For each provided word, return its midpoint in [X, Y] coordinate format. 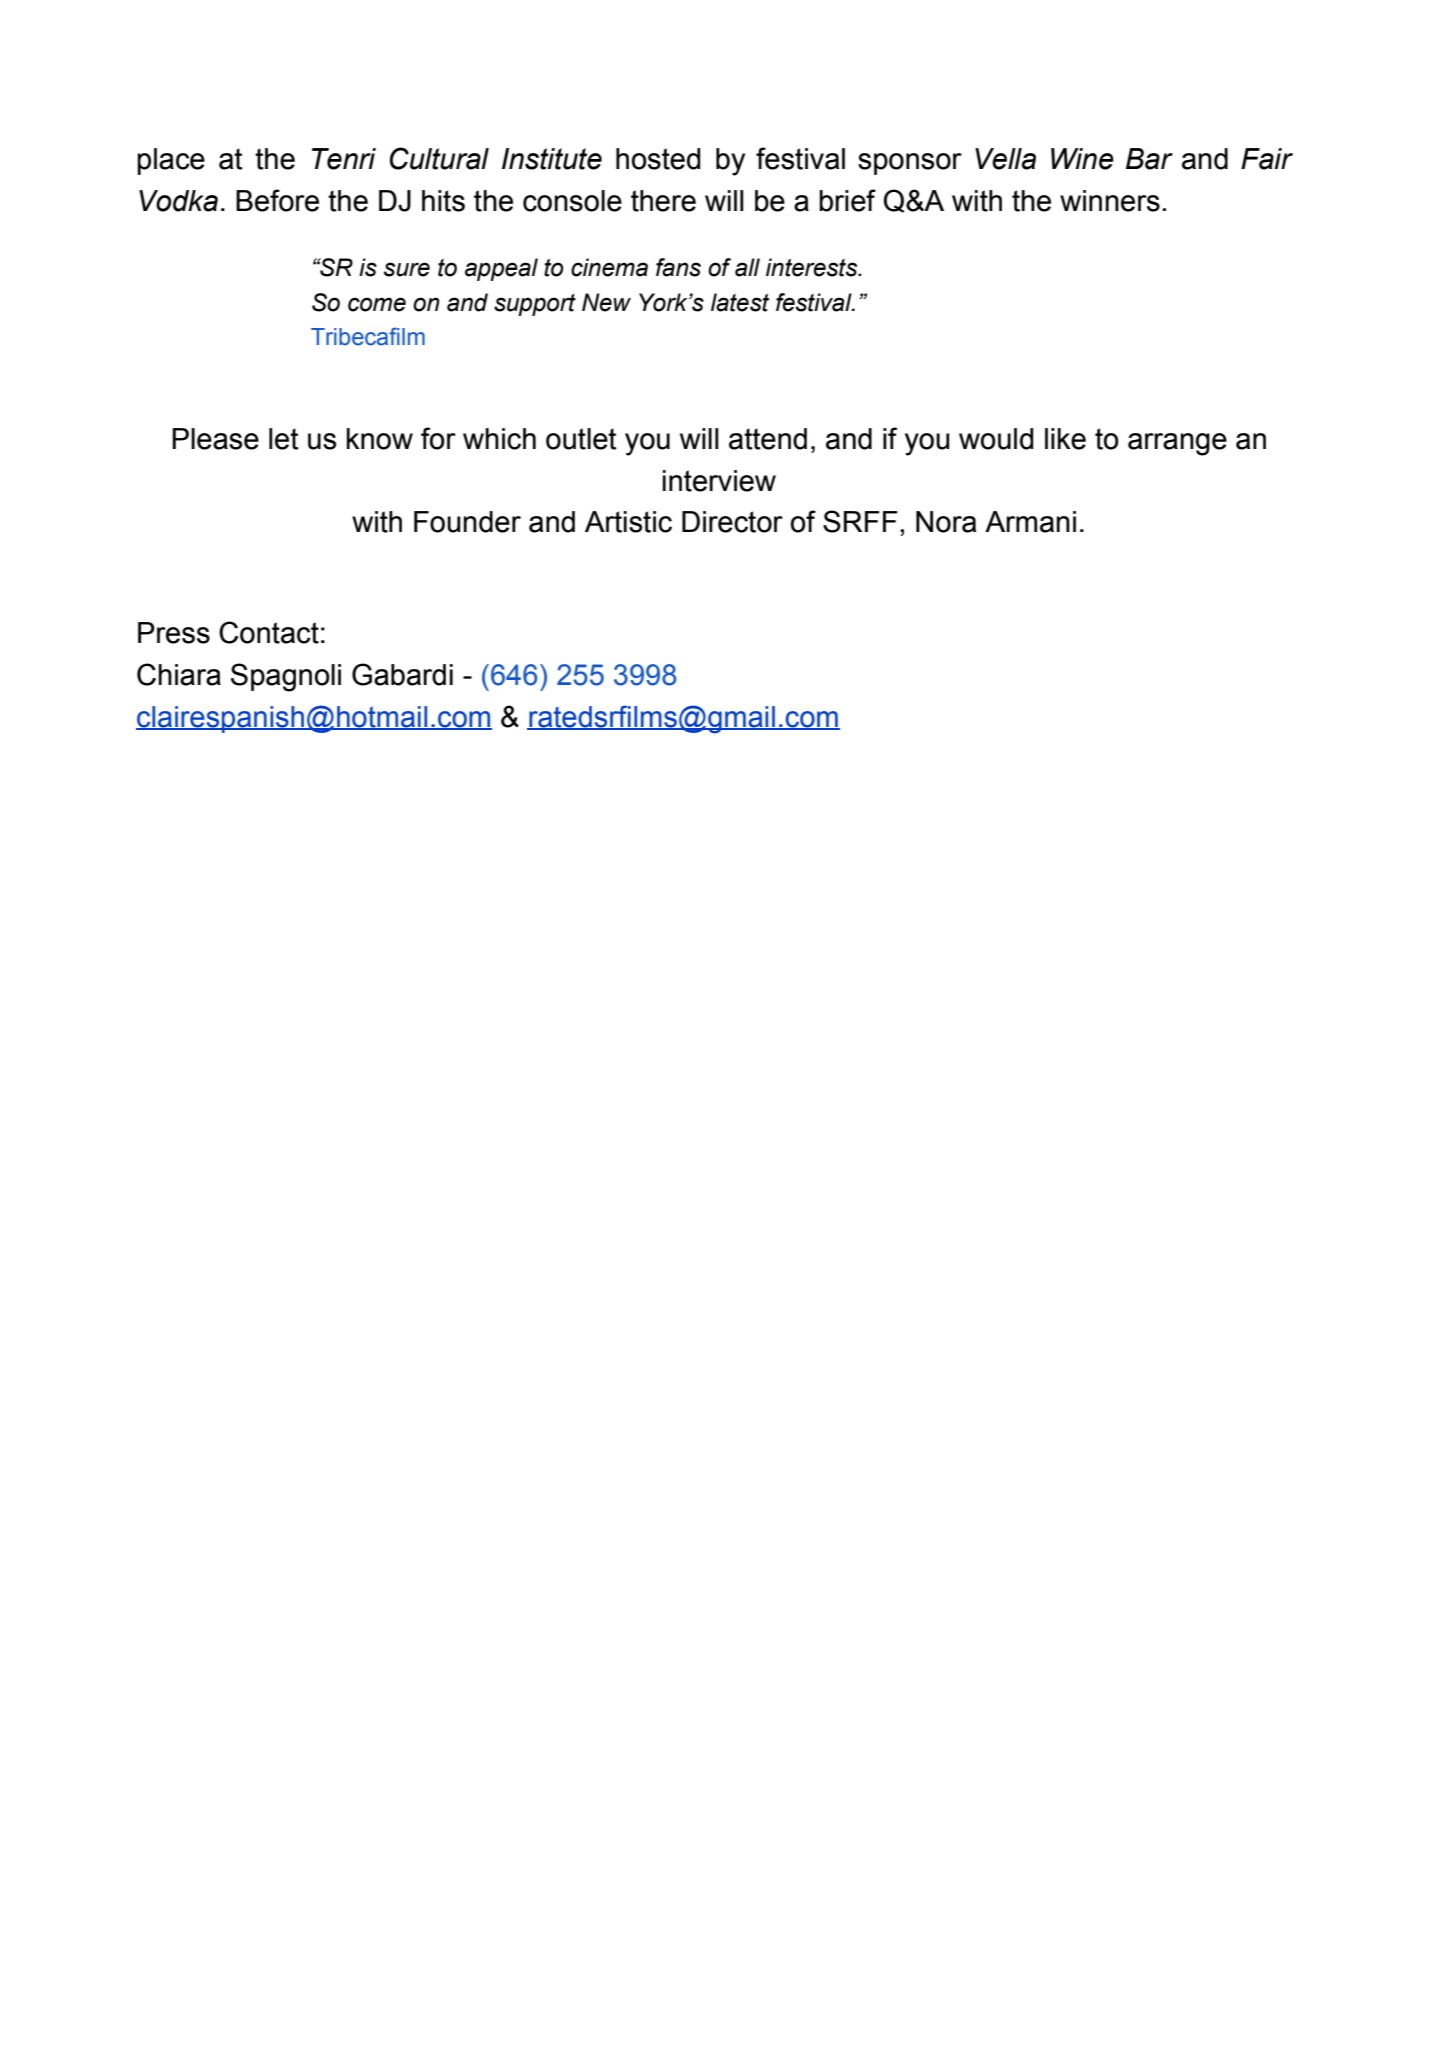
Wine [1082, 159]
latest [740, 302]
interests [813, 267]
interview [719, 481]
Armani [1030, 522]
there [663, 201]
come [377, 304]
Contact [269, 632]
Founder [467, 522]
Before [277, 200]
